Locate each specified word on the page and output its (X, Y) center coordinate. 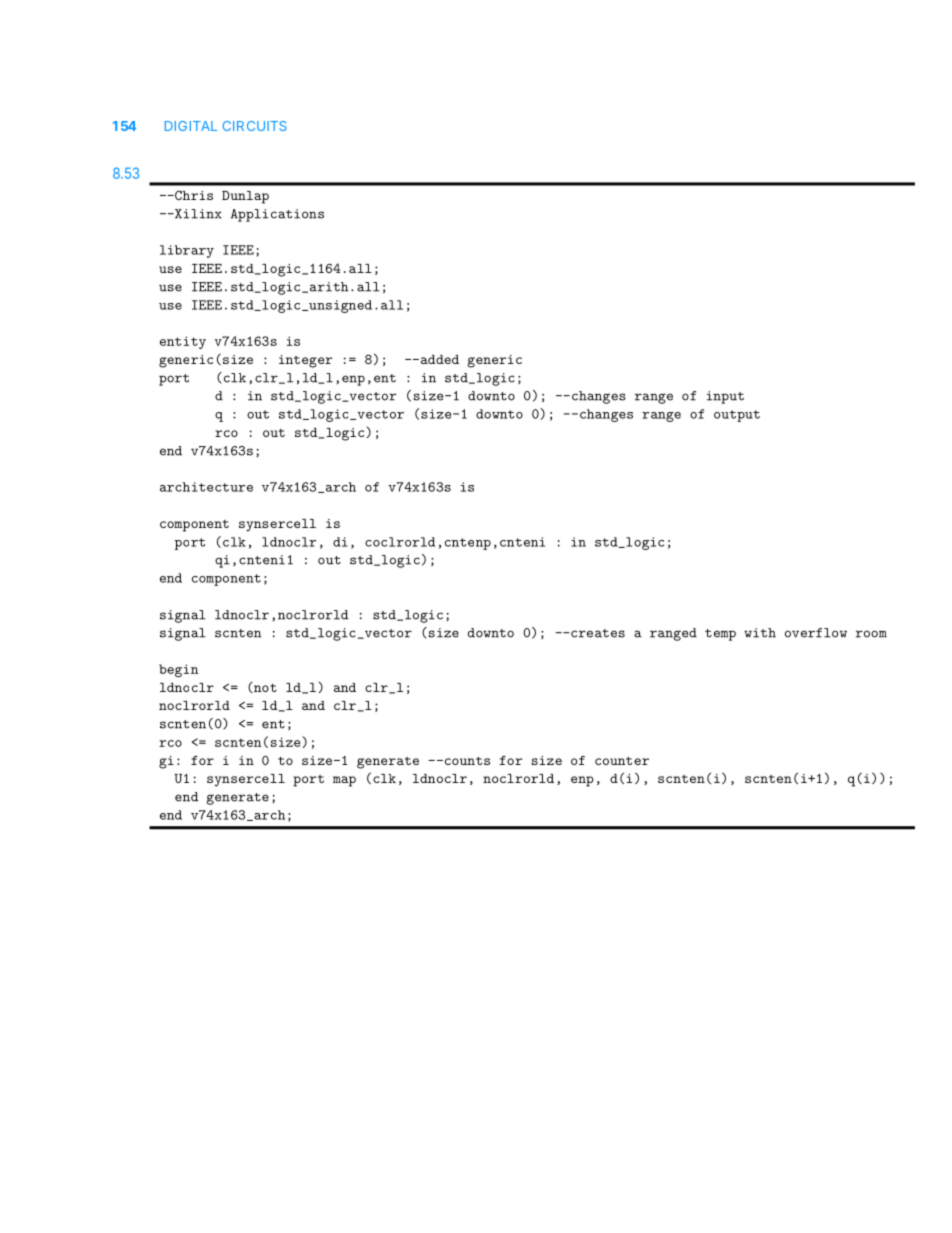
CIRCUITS (255, 126)
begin (179, 670)
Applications (277, 215)
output (737, 416)
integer (305, 361)
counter (622, 761)
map (344, 781)
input (725, 397)
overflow (816, 633)
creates (597, 633)
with (760, 633)
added (438, 359)
